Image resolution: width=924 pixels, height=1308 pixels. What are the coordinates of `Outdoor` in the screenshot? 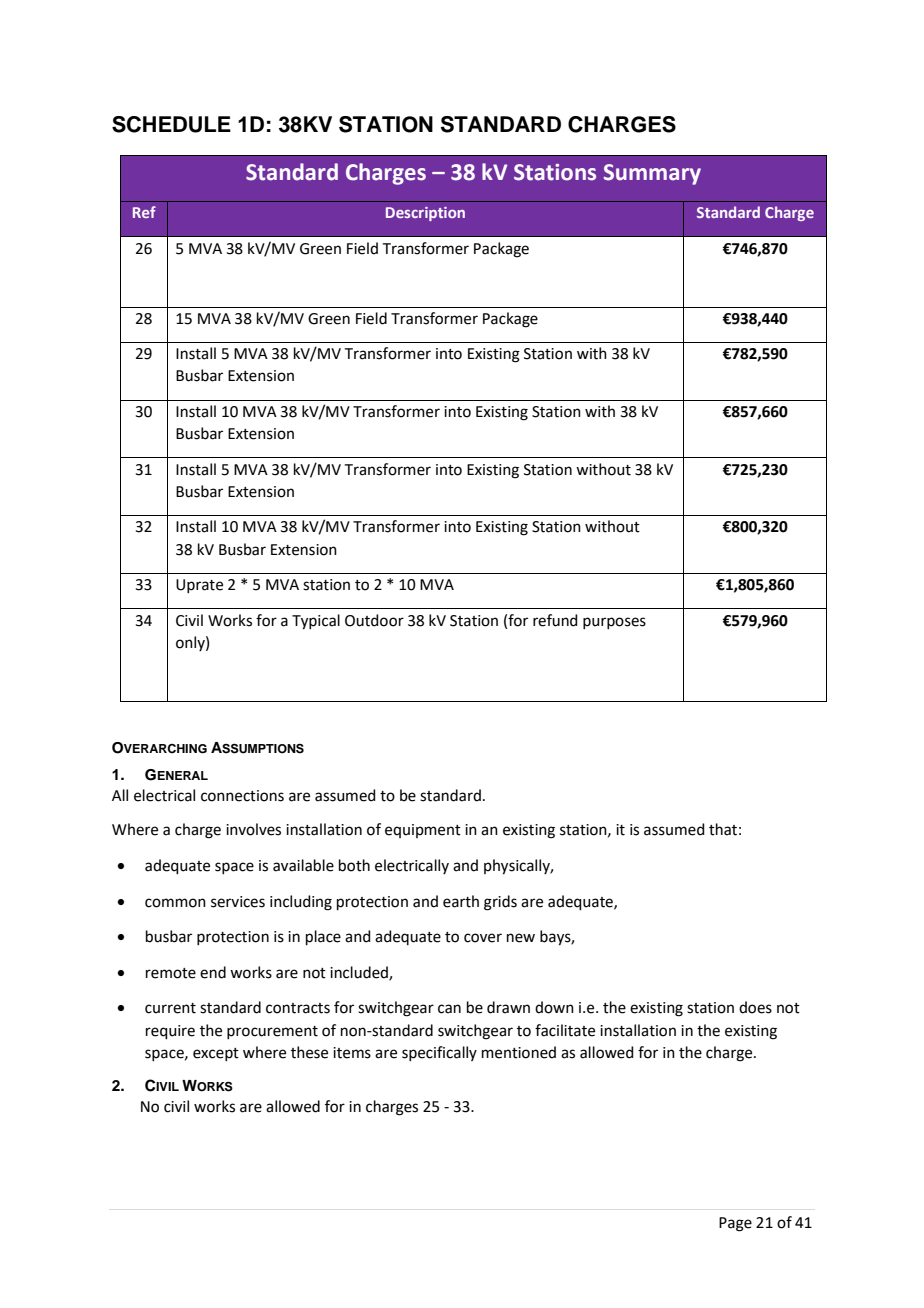 It's located at (374, 620).
